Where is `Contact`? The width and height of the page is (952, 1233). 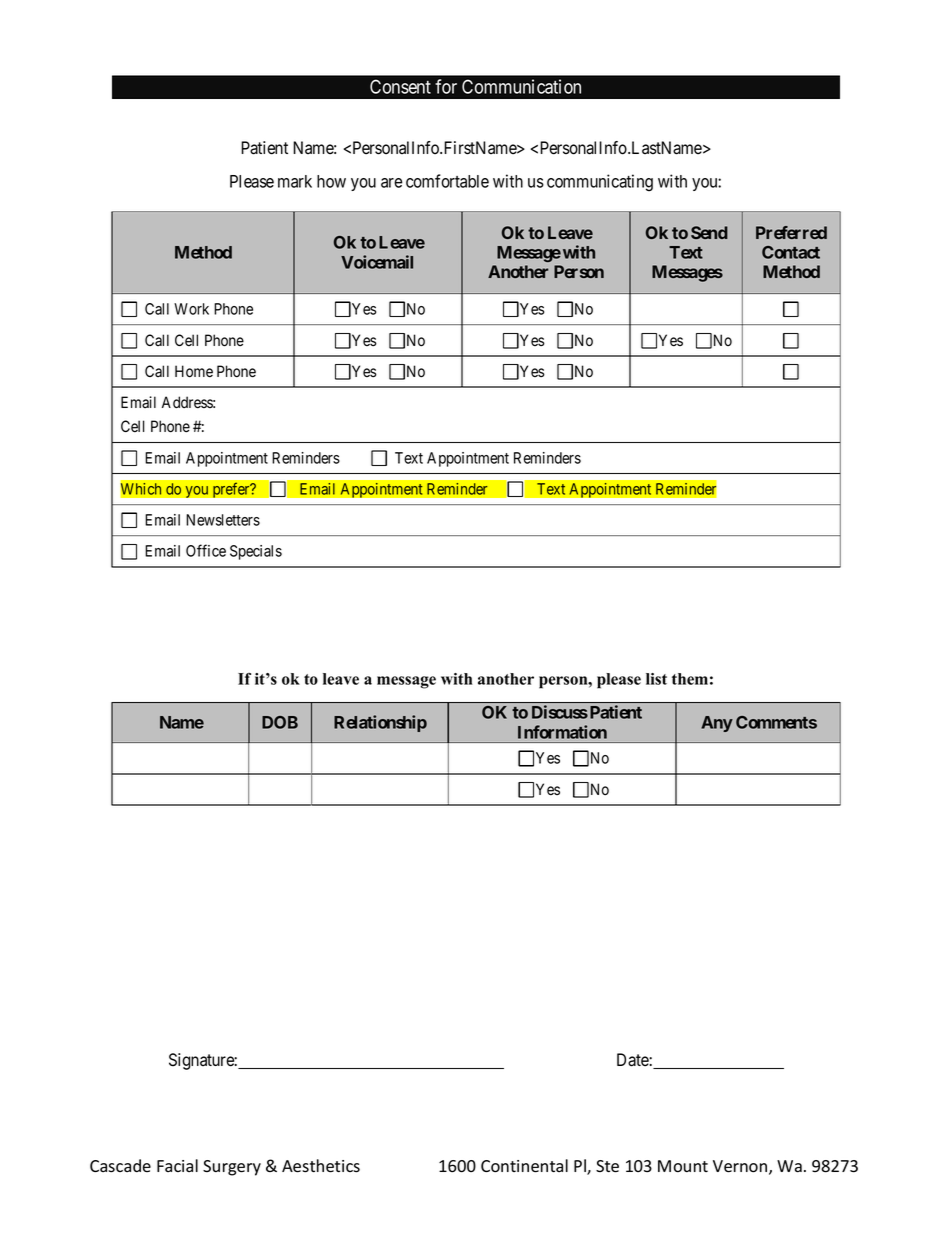 Contact is located at coordinates (791, 252).
